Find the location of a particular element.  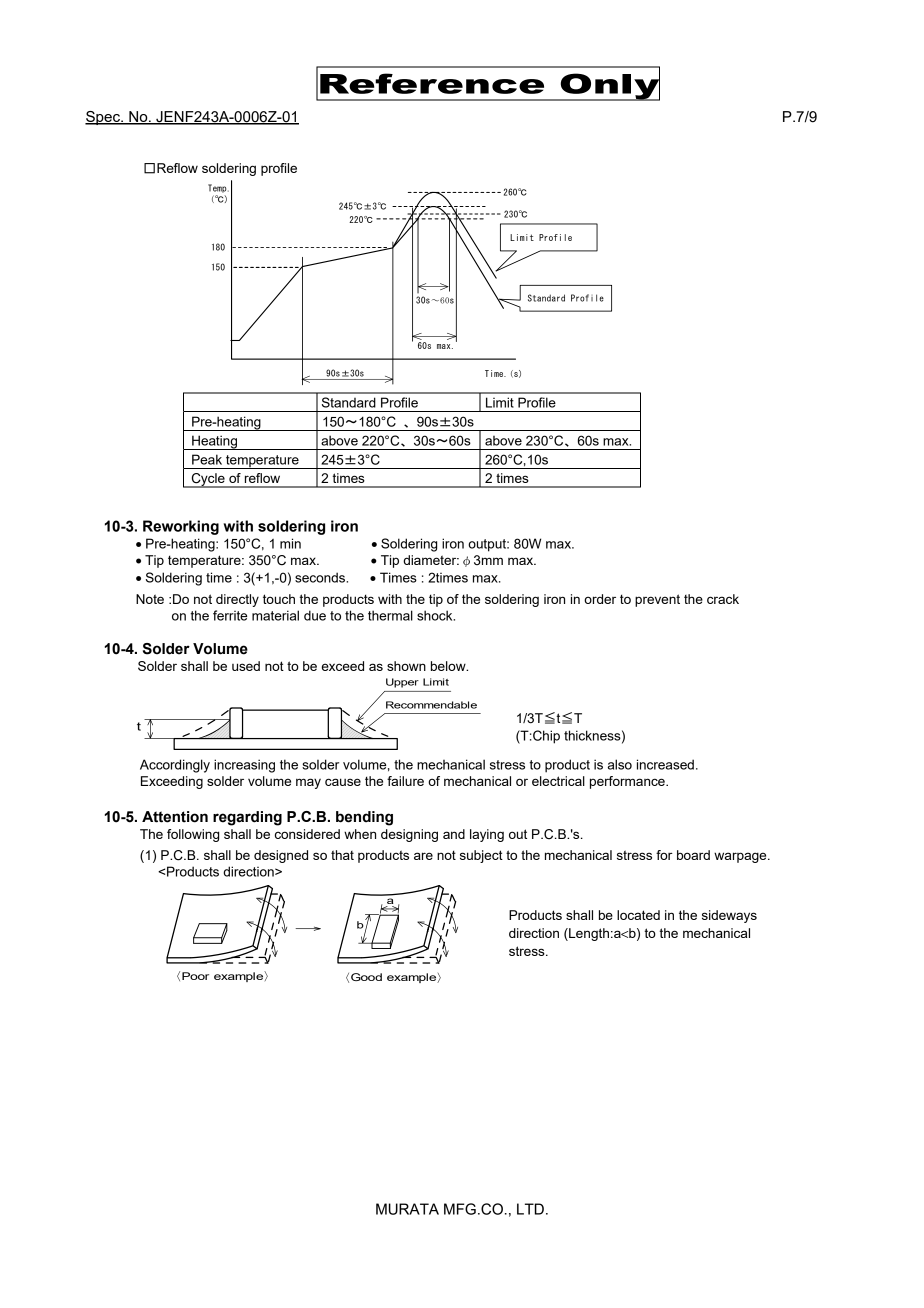

Only is located at coordinates (609, 86).
